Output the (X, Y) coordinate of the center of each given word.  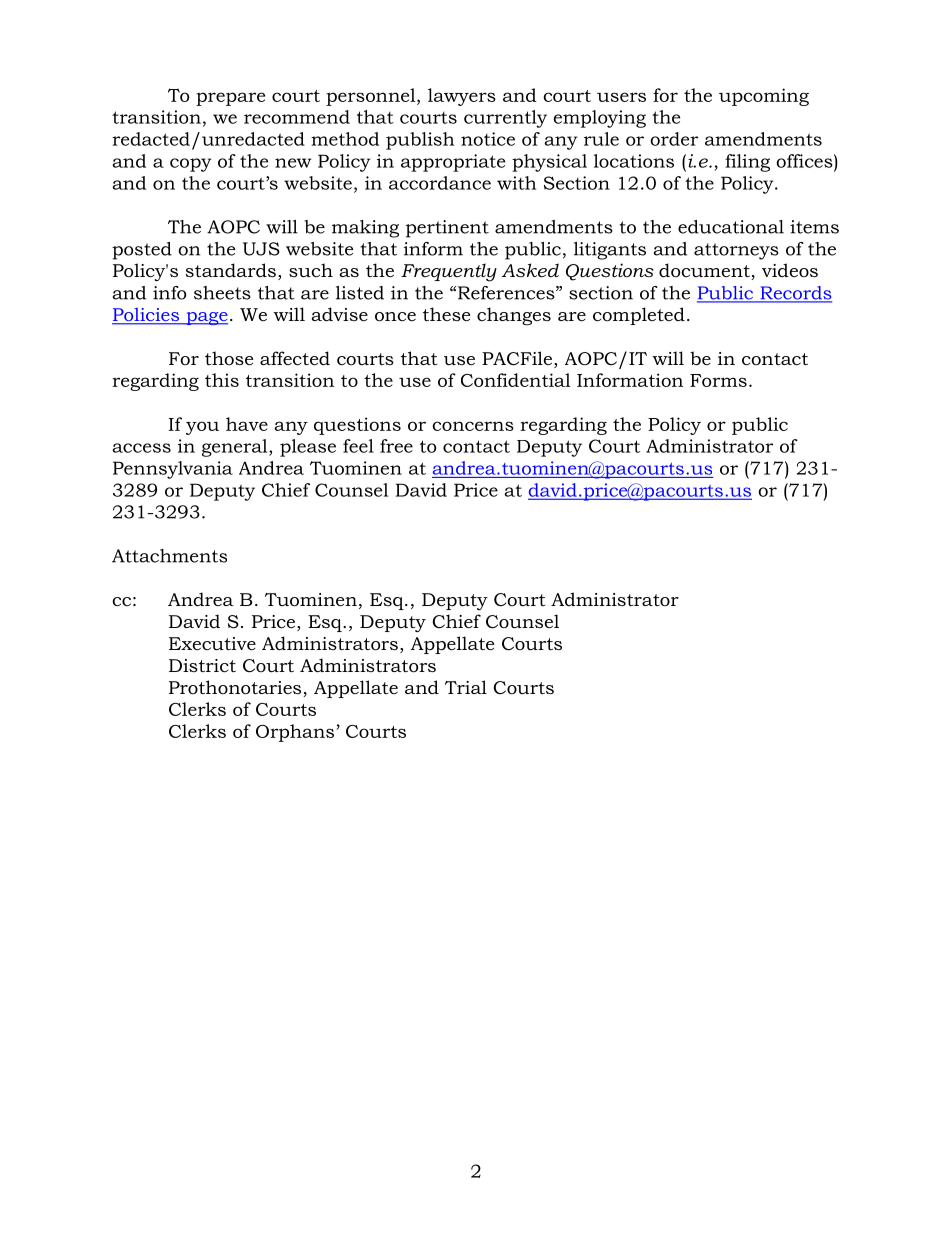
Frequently (449, 272)
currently (505, 119)
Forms (718, 380)
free (396, 446)
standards (231, 270)
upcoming (764, 97)
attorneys (736, 251)
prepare (230, 99)
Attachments (169, 556)
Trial (466, 687)
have (247, 424)
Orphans (295, 733)
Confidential (516, 380)
